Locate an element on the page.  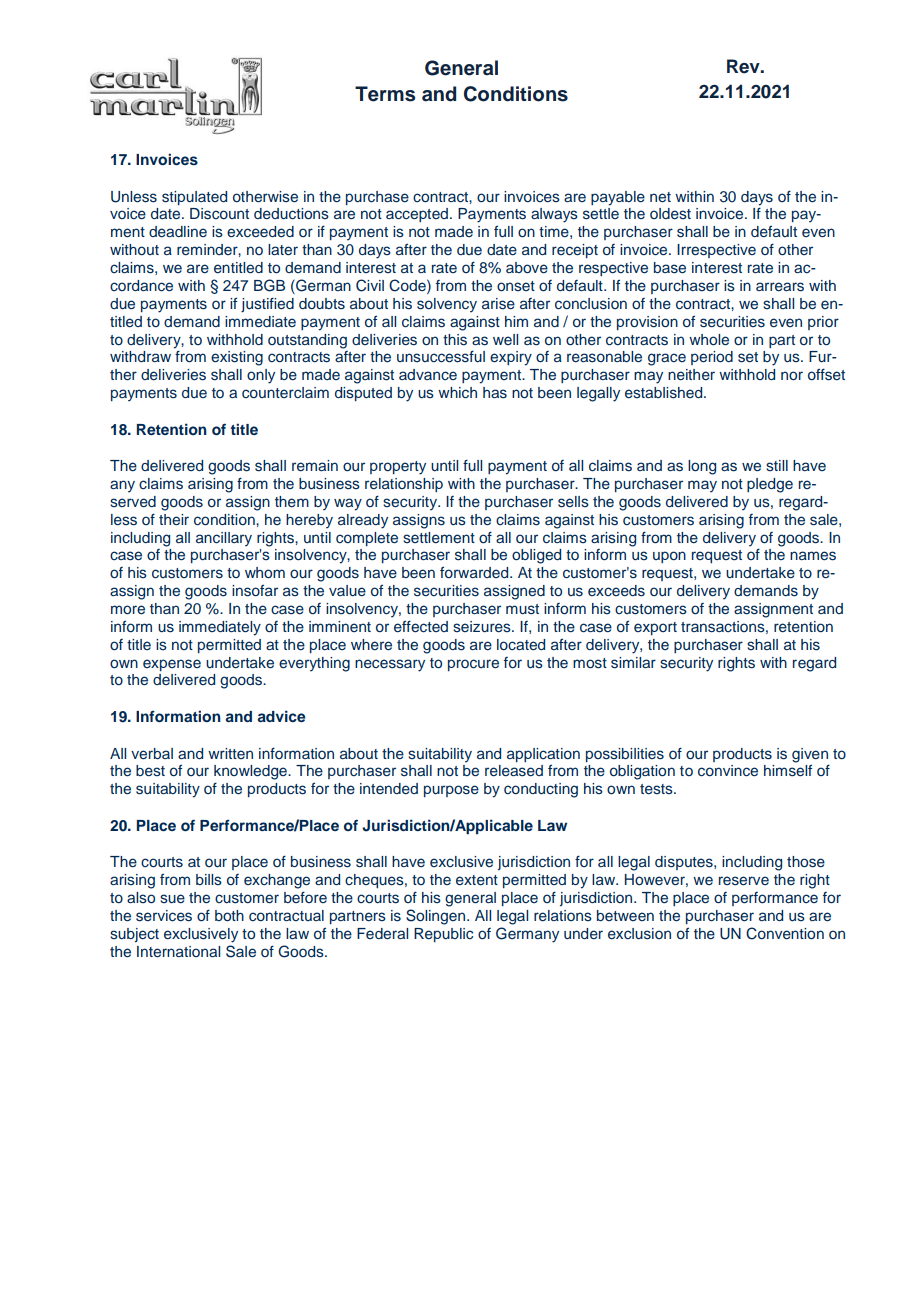
forwarded is located at coordinates (475, 572).
